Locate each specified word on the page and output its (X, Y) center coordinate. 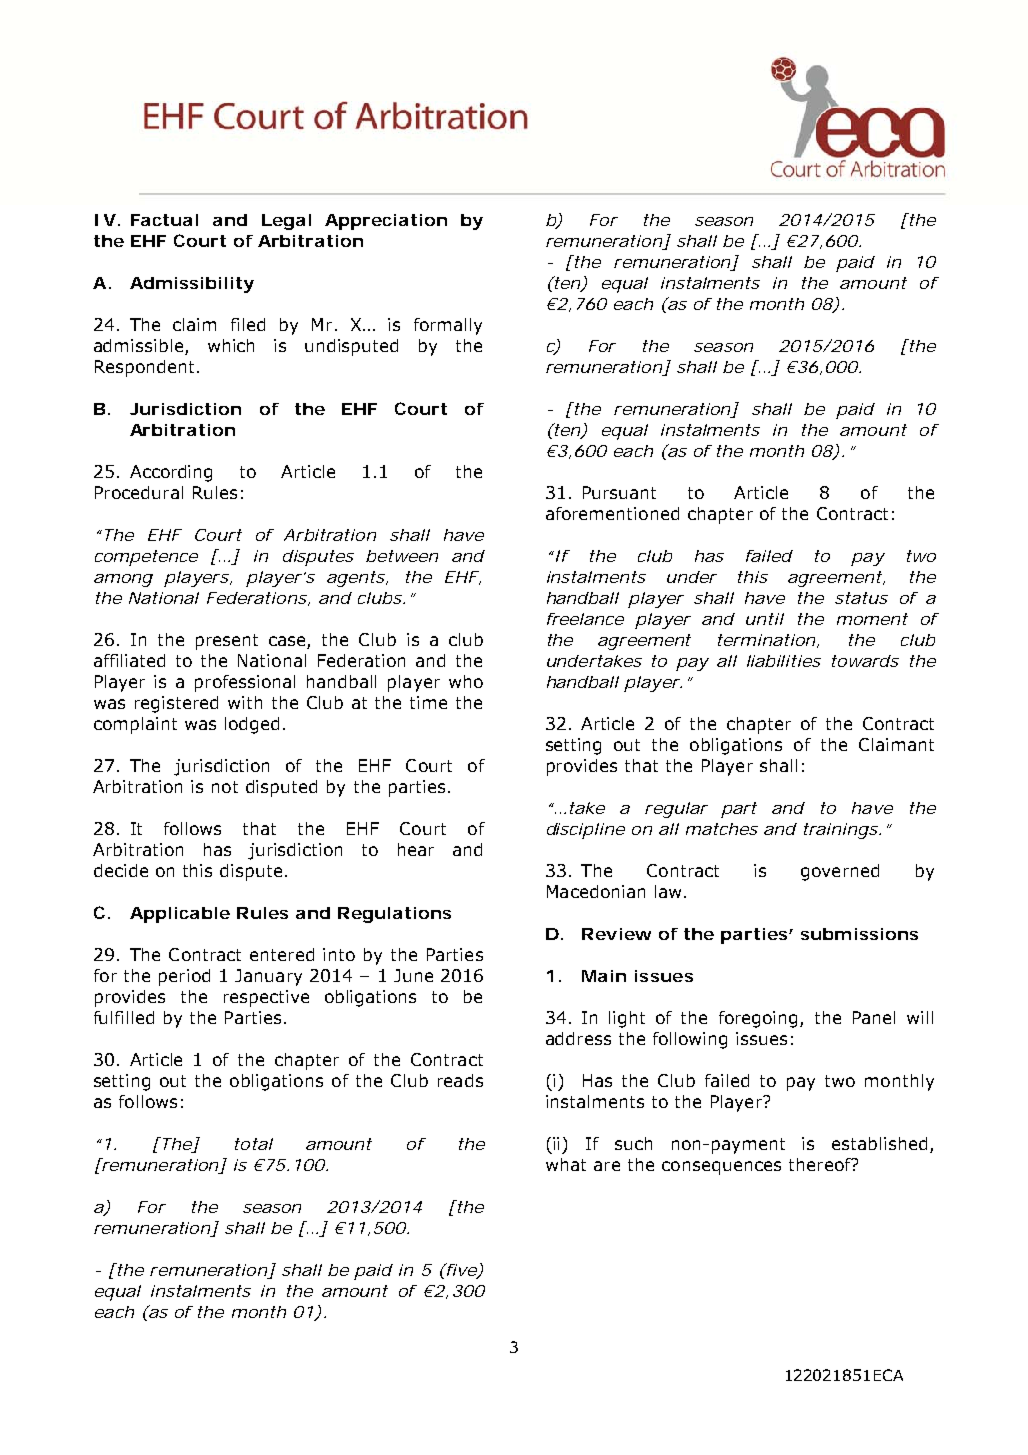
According (171, 473)
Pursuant (619, 492)
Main (604, 976)
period (184, 977)
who (466, 681)
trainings (842, 831)
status (861, 598)
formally (448, 326)
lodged (252, 725)
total (254, 1144)
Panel (874, 1017)
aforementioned (612, 513)
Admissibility (192, 285)
